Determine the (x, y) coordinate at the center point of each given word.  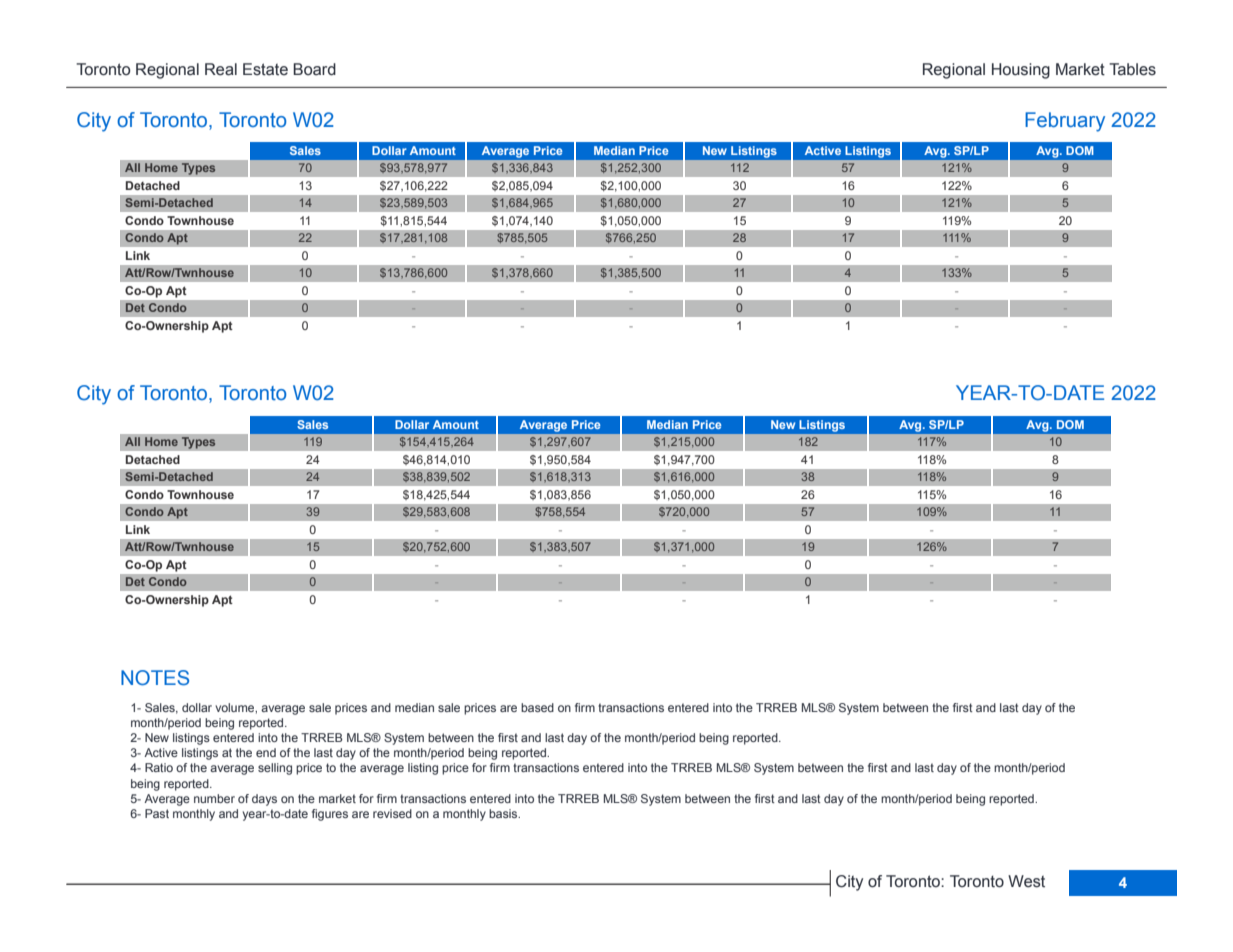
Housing (1021, 71)
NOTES (155, 678)
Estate (265, 69)
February (1065, 122)
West (1026, 881)
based (537, 707)
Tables (1132, 69)
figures (330, 815)
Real (221, 69)
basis (504, 813)
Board (314, 69)
